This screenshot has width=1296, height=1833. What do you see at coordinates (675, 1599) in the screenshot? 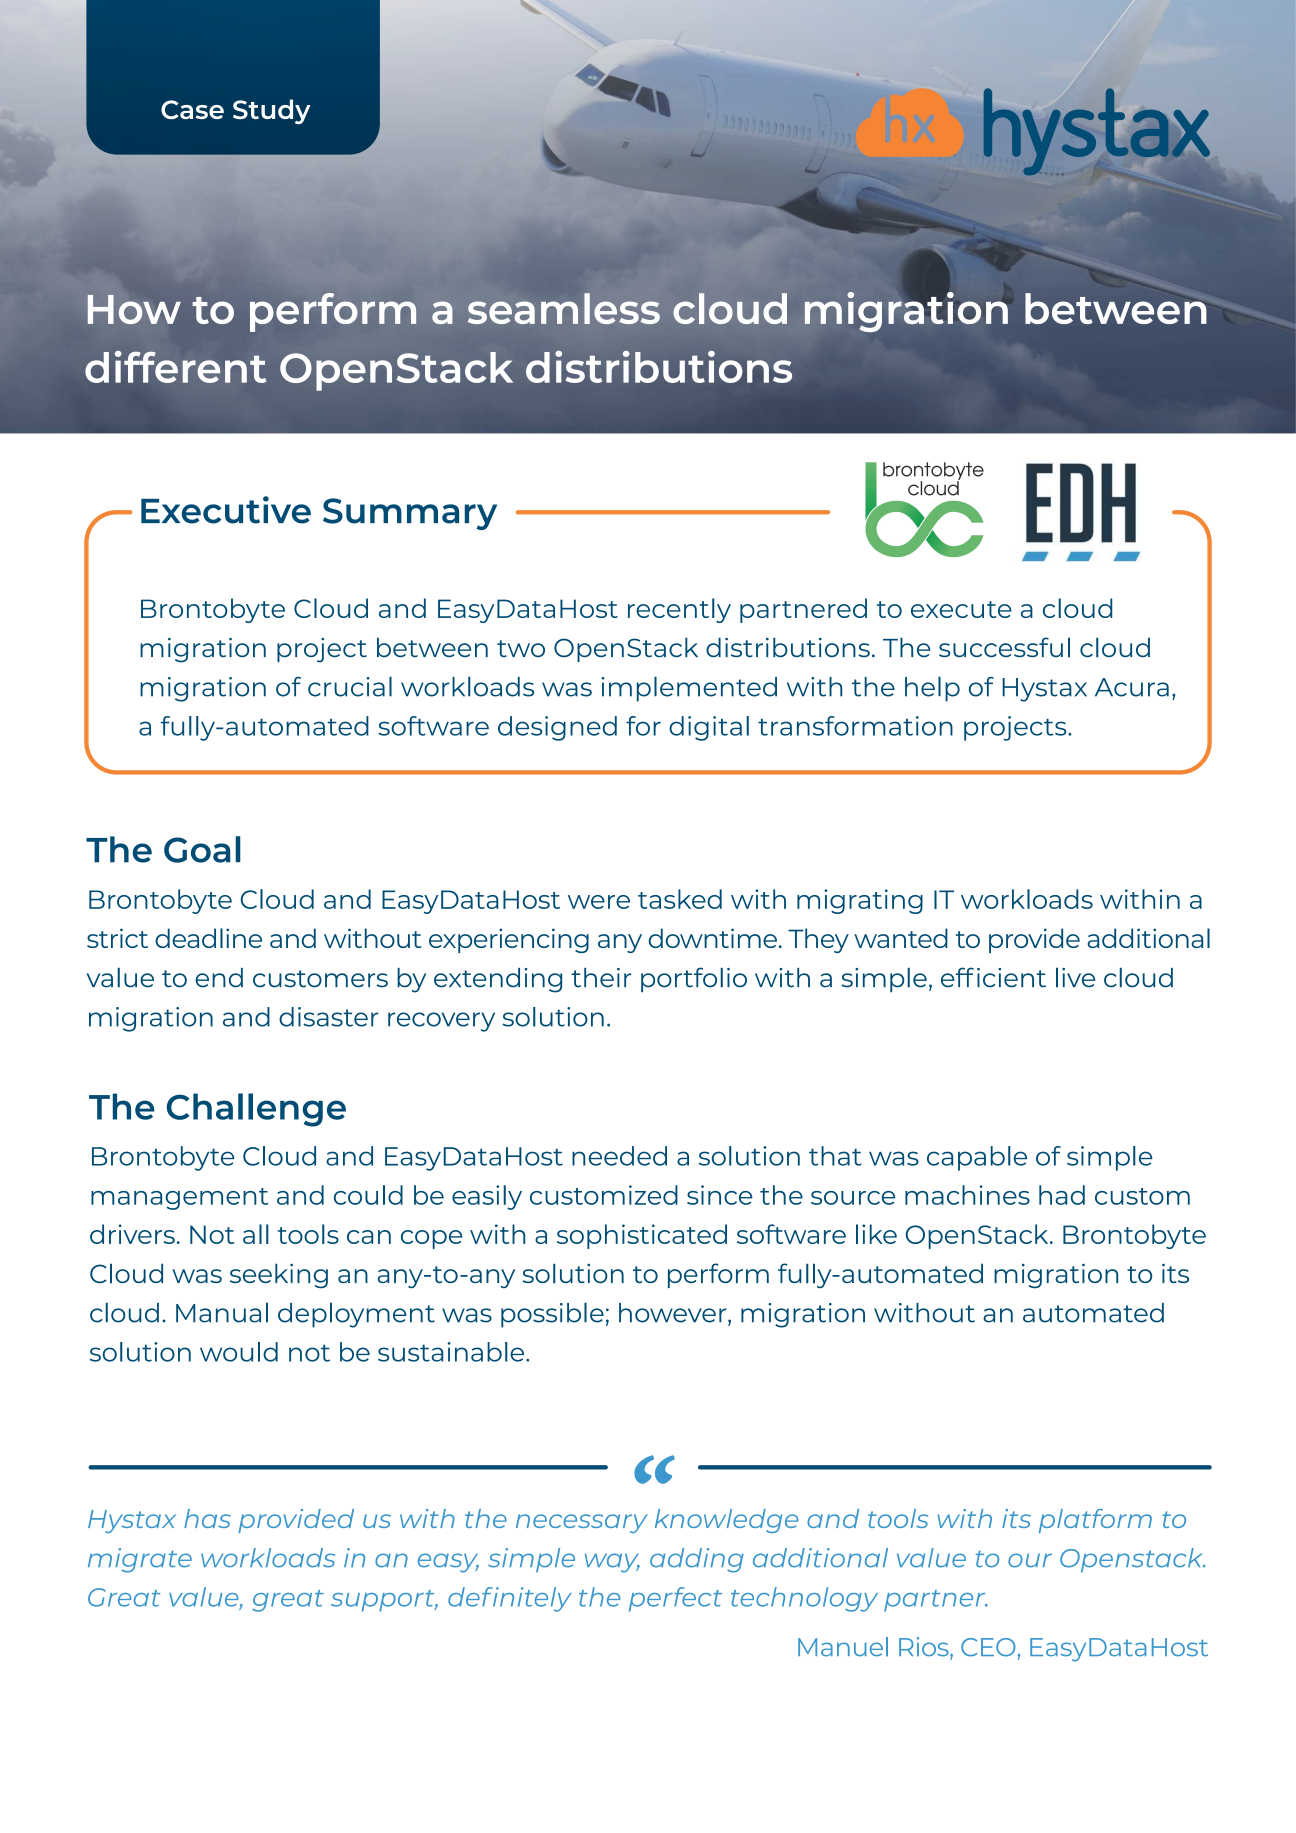
I see `perfect` at bounding box center [675, 1599].
